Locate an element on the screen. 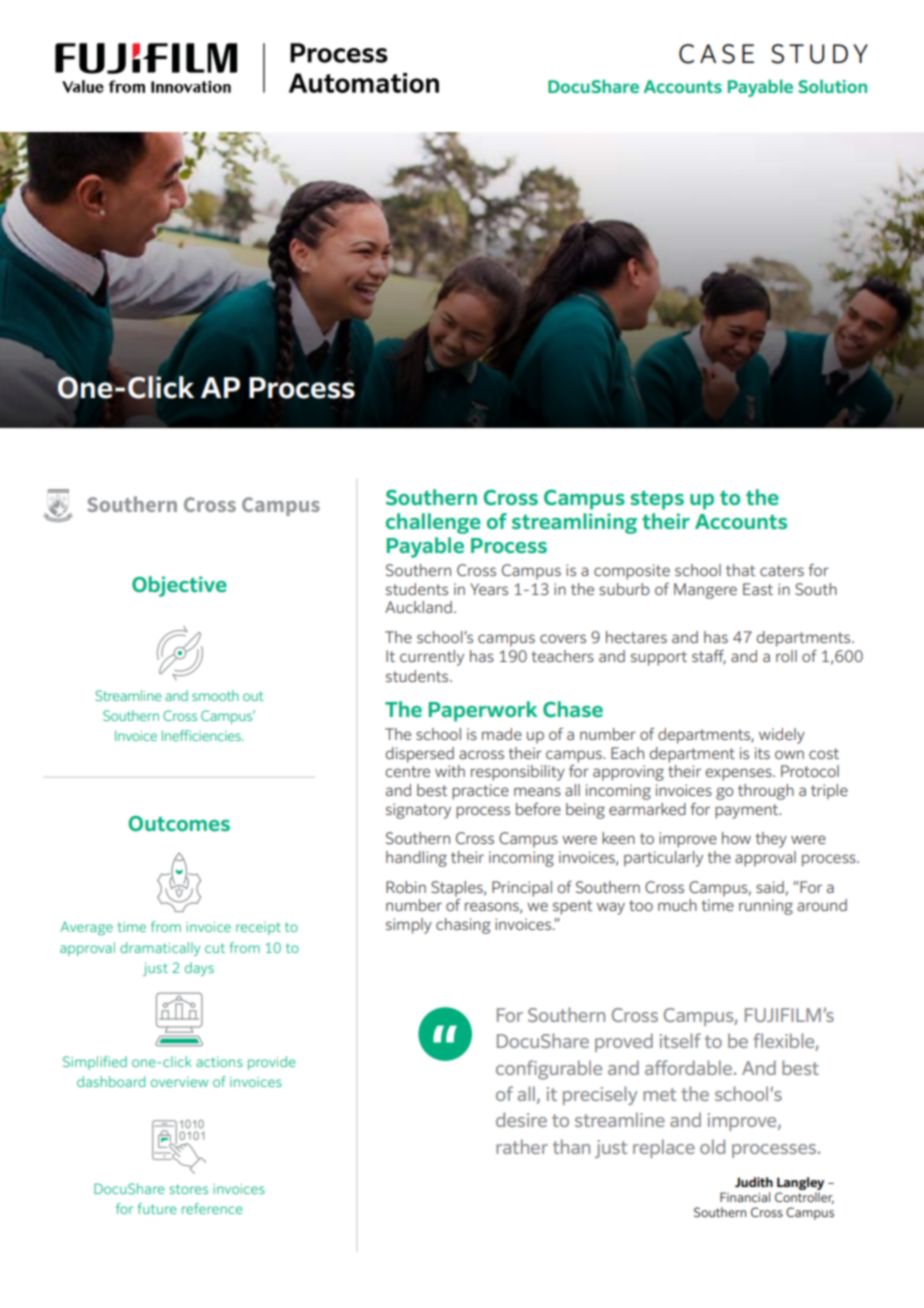  challenge is located at coordinates (433, 523).
